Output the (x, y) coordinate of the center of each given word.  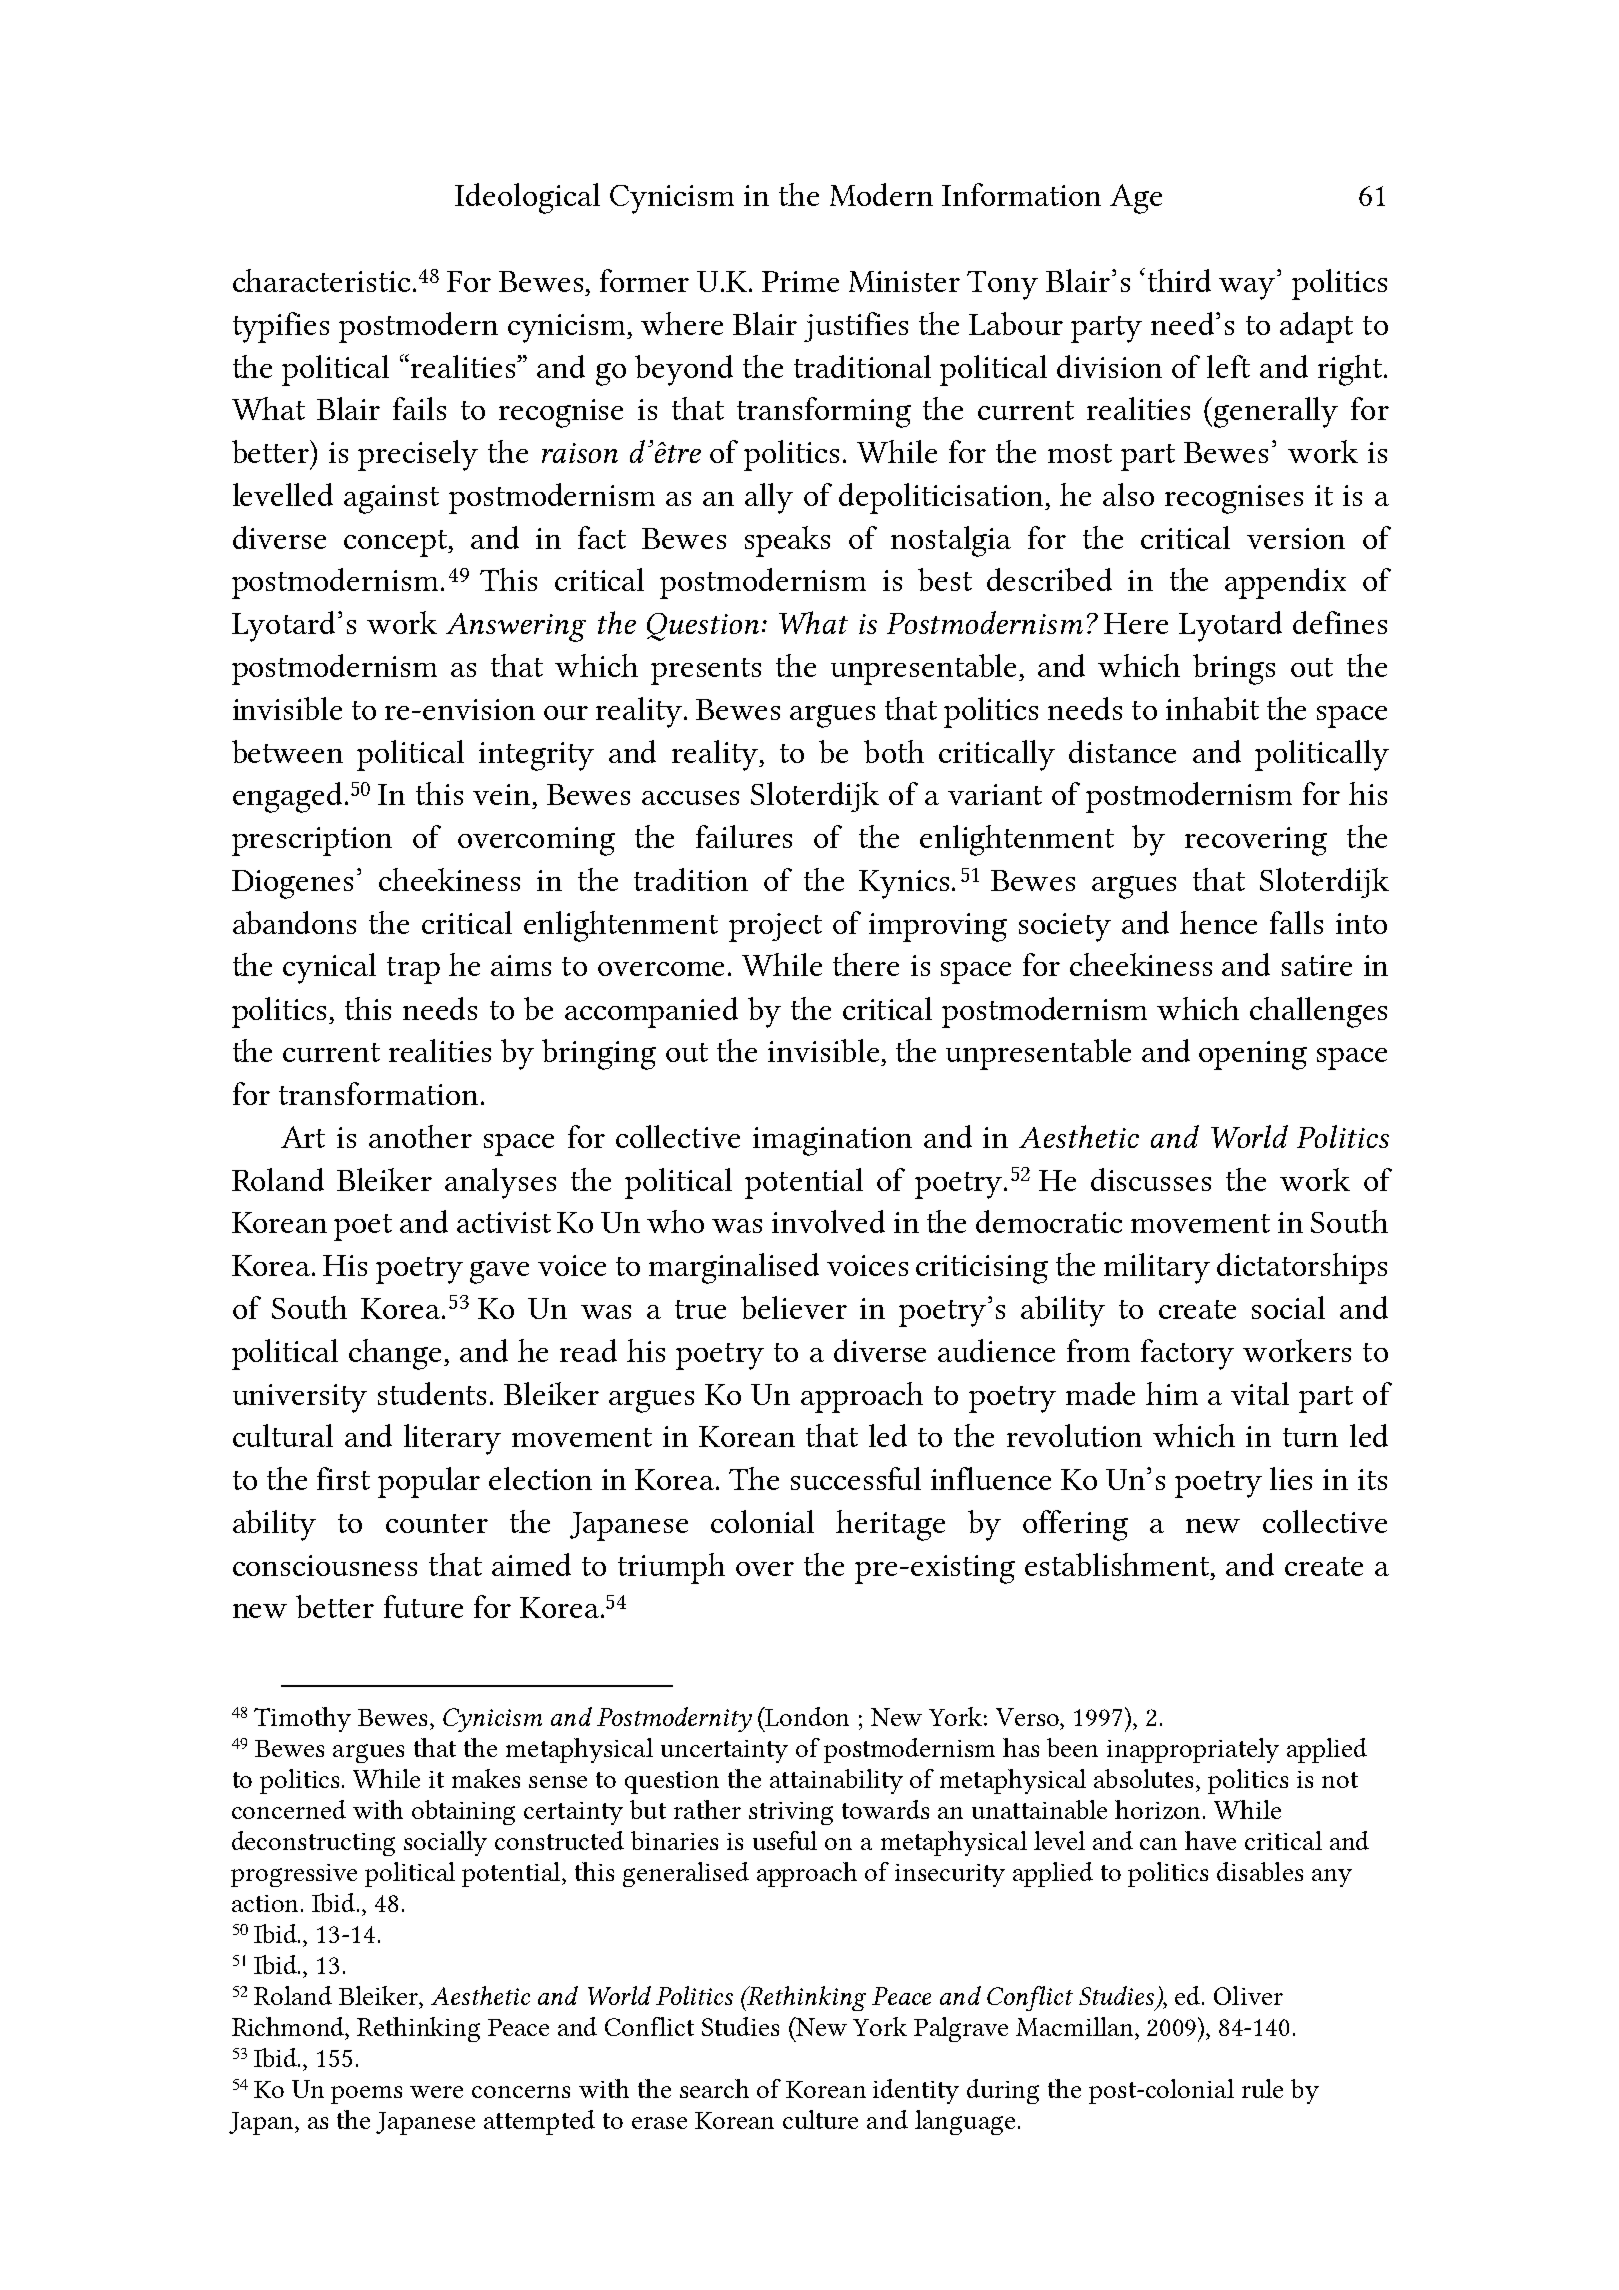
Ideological (527, 198)
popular (429, 1482)
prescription (312, 841)
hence (1218, 922)
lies (1291, 1478)
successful (856, 1478)
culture (820, 2119)
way (1248, 287)
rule (1262, 2088)
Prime (800, 281)
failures (744, 836)
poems (366, 2095)
